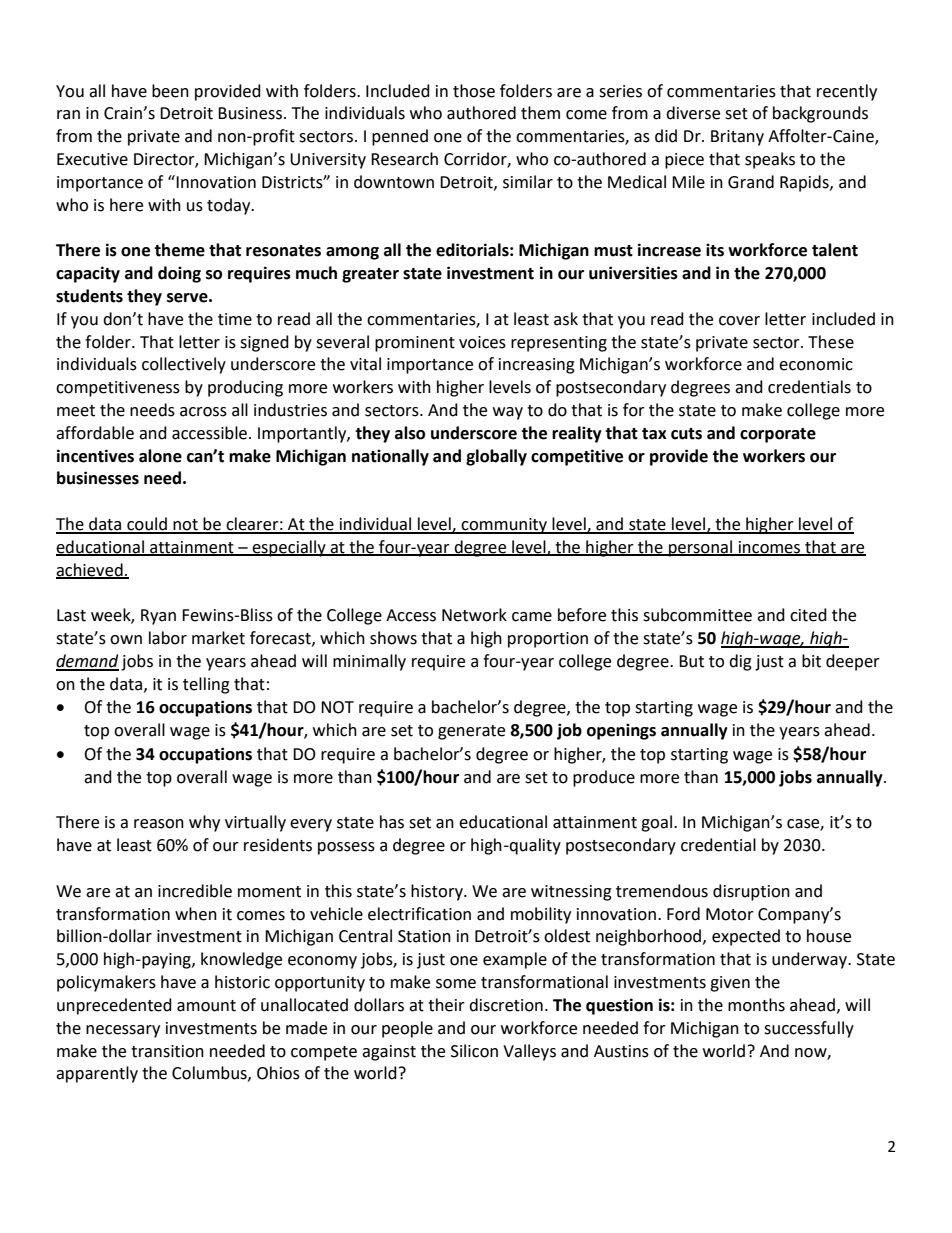 This page has height=1233, width=952. Describe the element at coordinates (438, 892) in the page. I see `history` at that location.
